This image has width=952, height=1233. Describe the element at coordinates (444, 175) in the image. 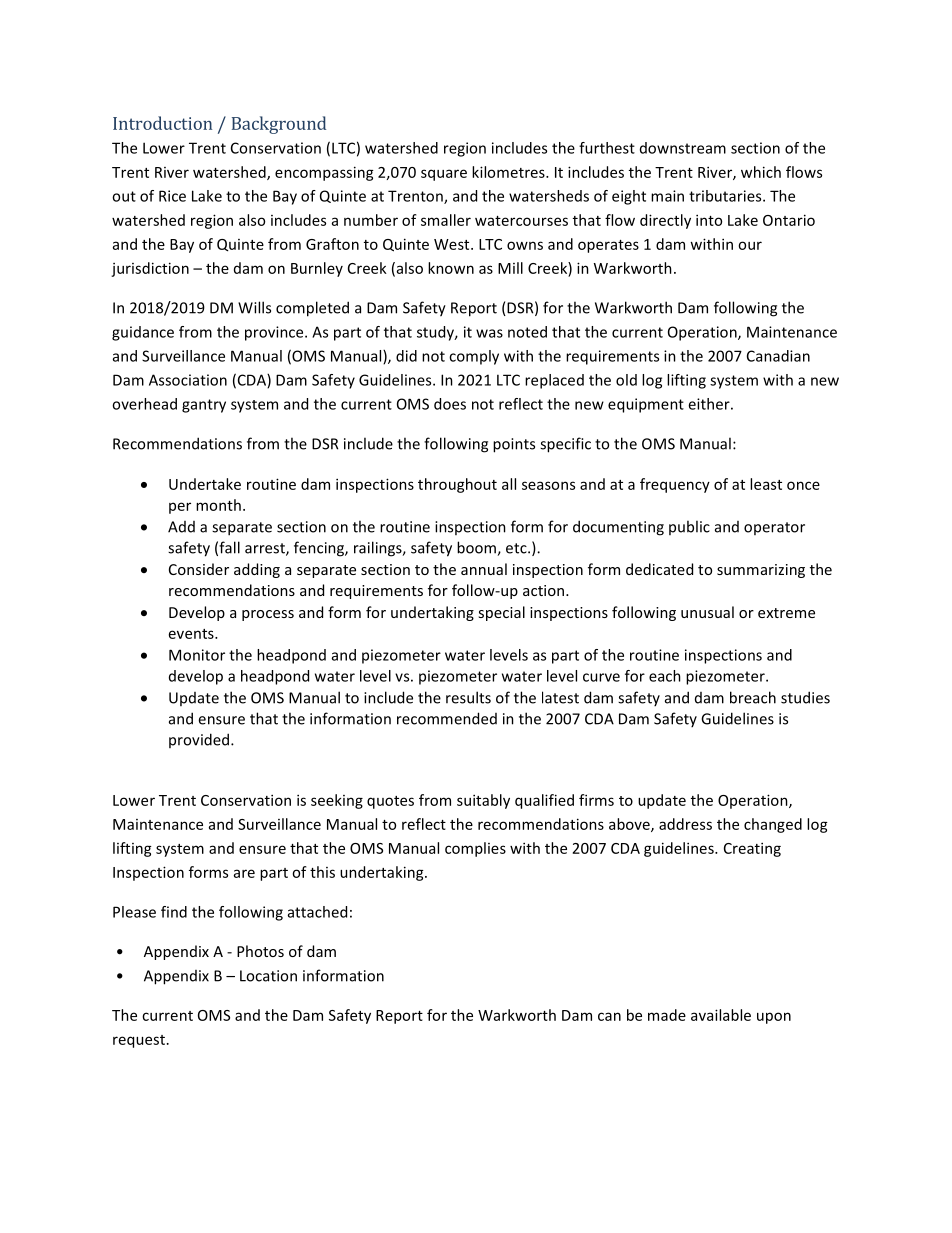

I see `square` at that location.
